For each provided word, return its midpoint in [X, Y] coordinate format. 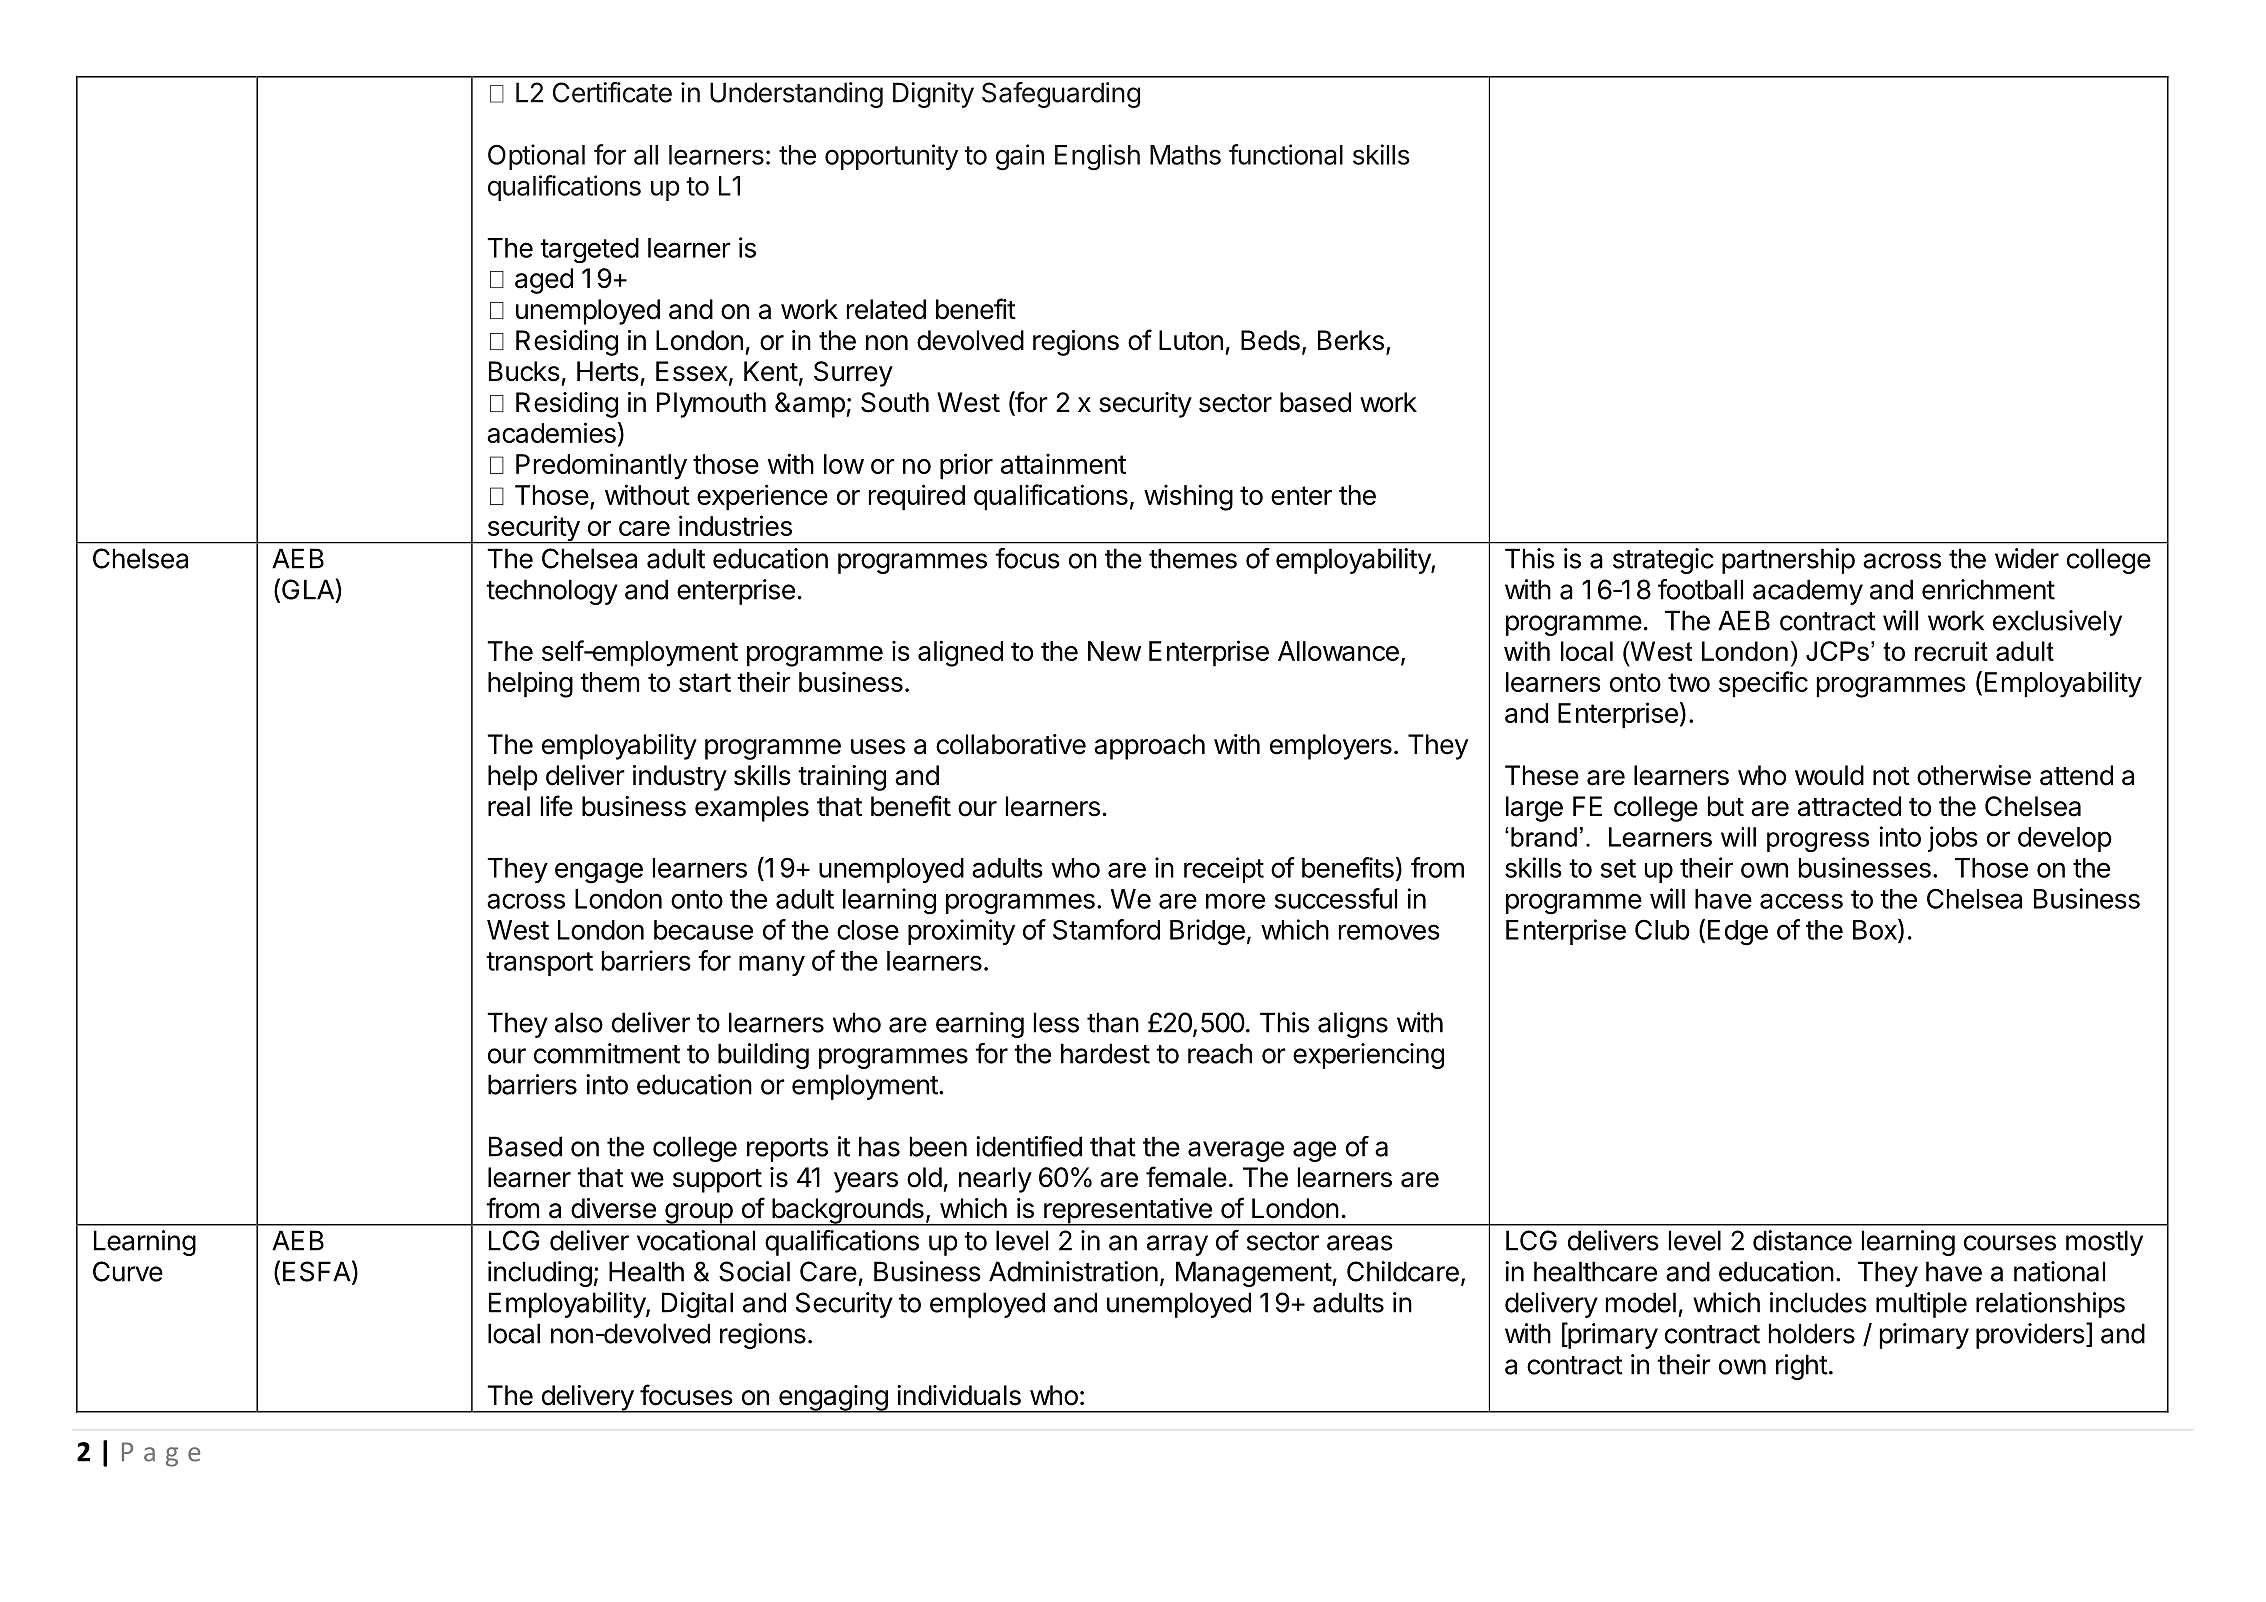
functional [1286, 154]
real [509, 806]
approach [1149, 747]
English [1097, 157]
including [540, 1274]
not [1891, 776]
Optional [536, 157]
